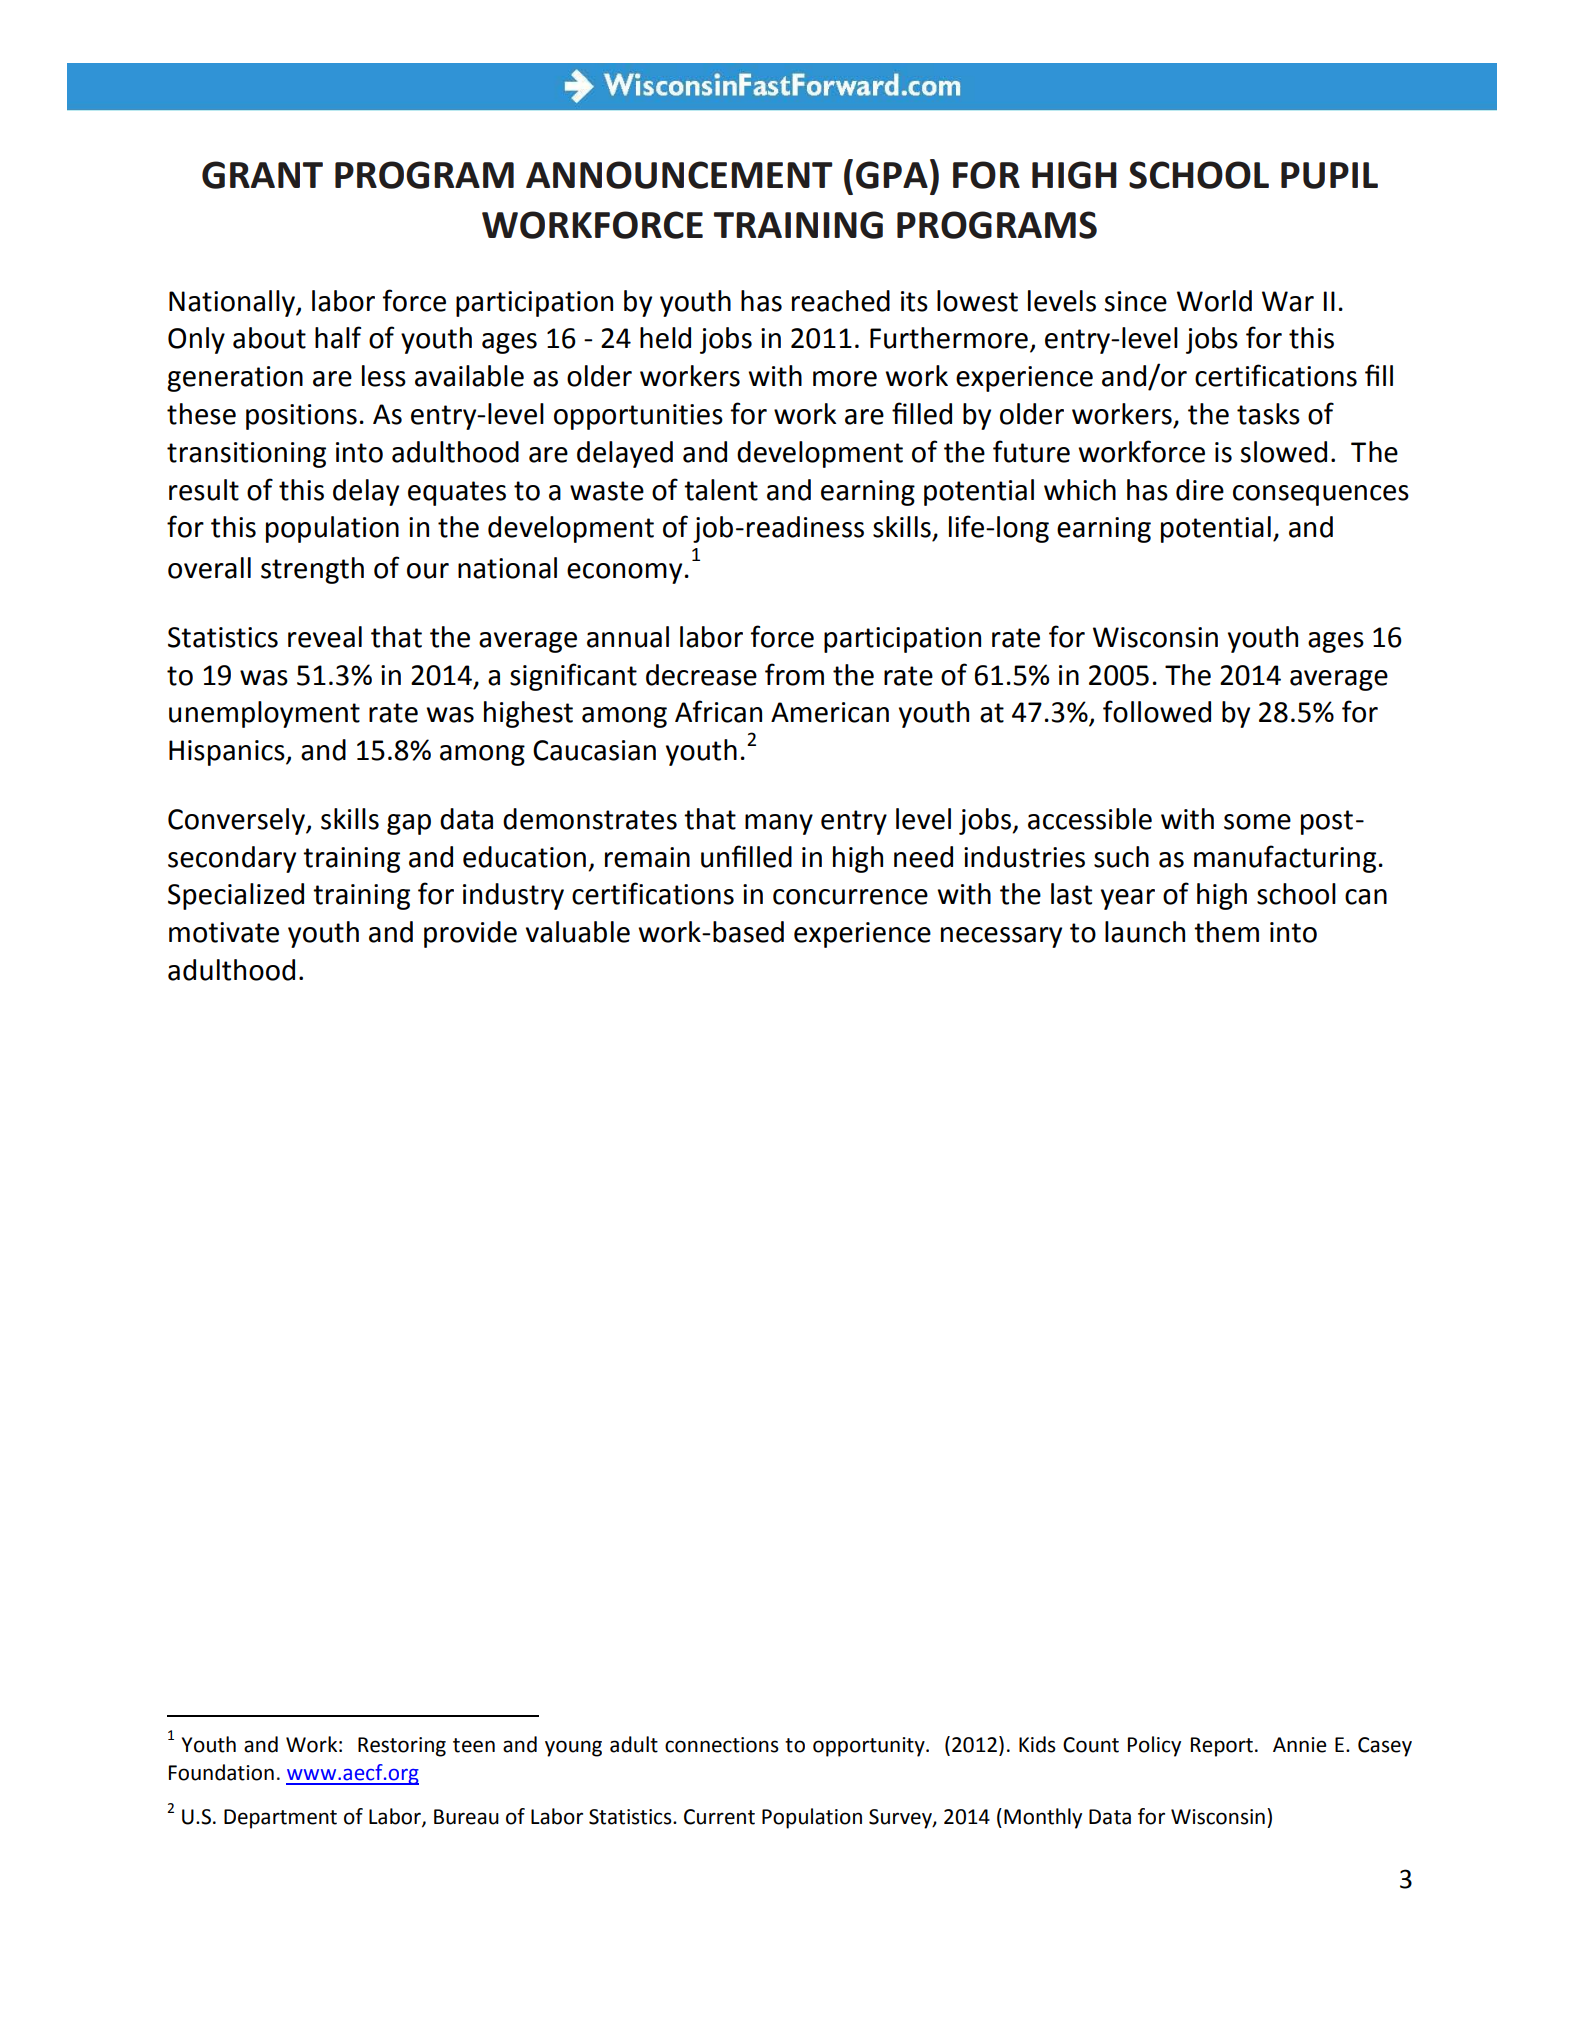 This screenshot has height=2044, width=1580. What do you see at coordinates (1226, 932) in the screenshot?
I see `them` at bounding box center [1226, 932].
